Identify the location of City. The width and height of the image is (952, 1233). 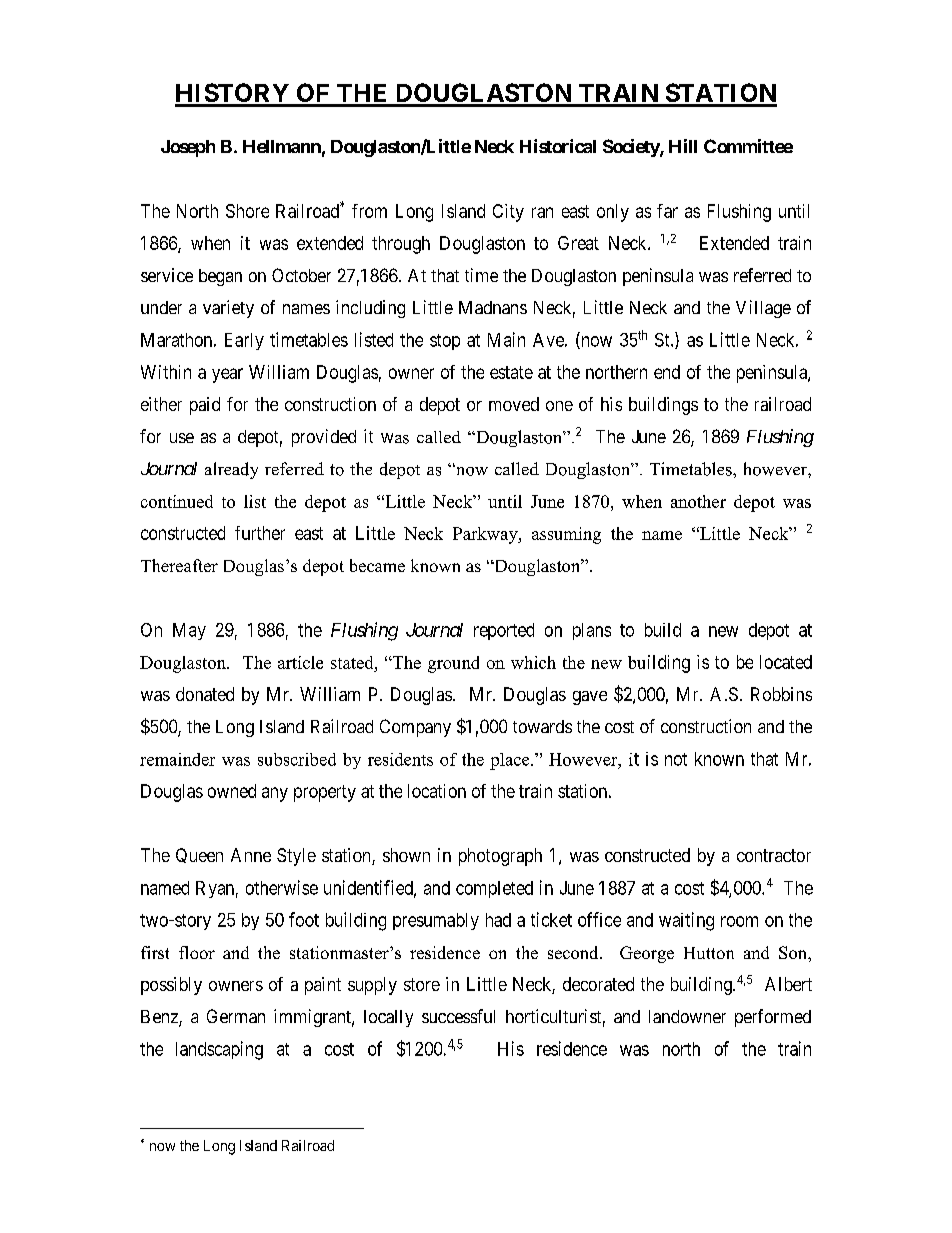
(508, 213).
